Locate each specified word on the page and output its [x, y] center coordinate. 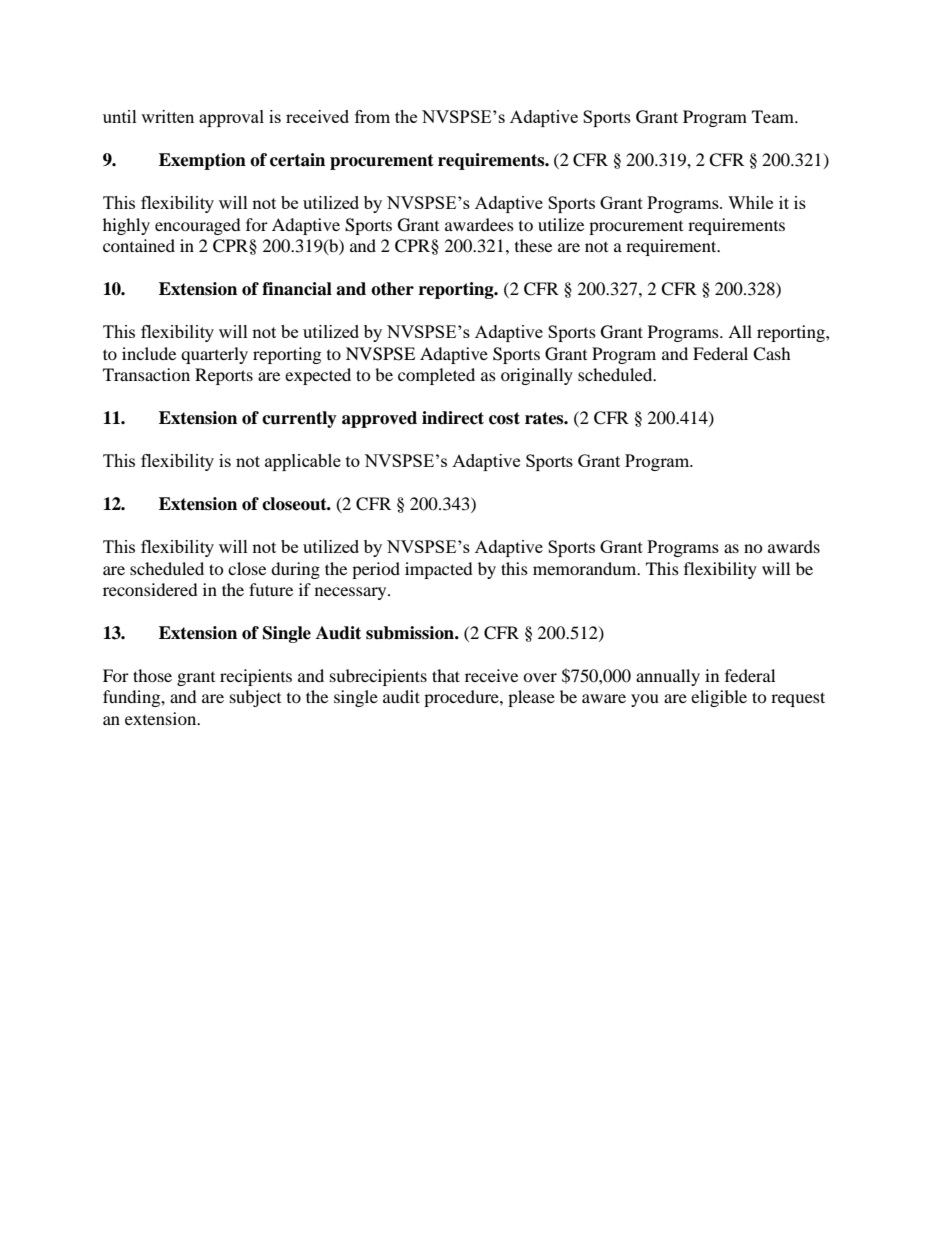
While [750, 202]
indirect [453, 418]
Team [774, 116]
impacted [439, 570]
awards [794, 546]
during [295, 570]
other [392, 289]
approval [231, 118]
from [372, 116]
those [152, 675]
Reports [224, 376]
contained [139, 245]
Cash [772, 354]
